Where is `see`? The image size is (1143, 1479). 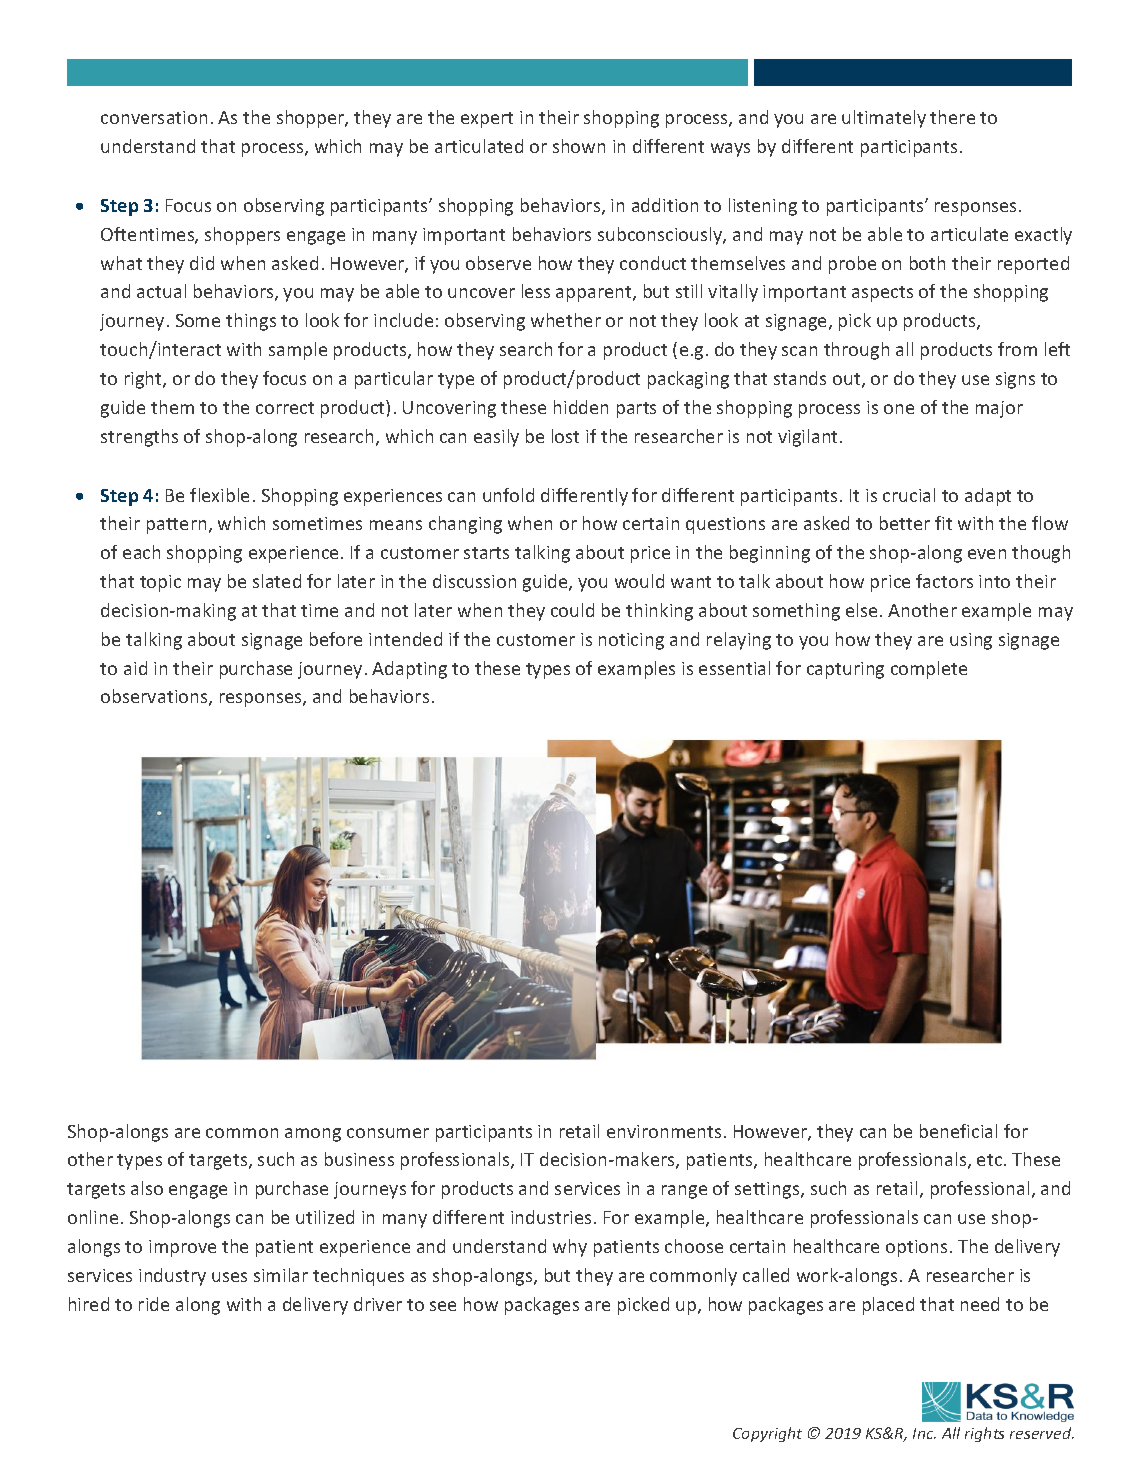 see is located at coordinates (443, 1306).
